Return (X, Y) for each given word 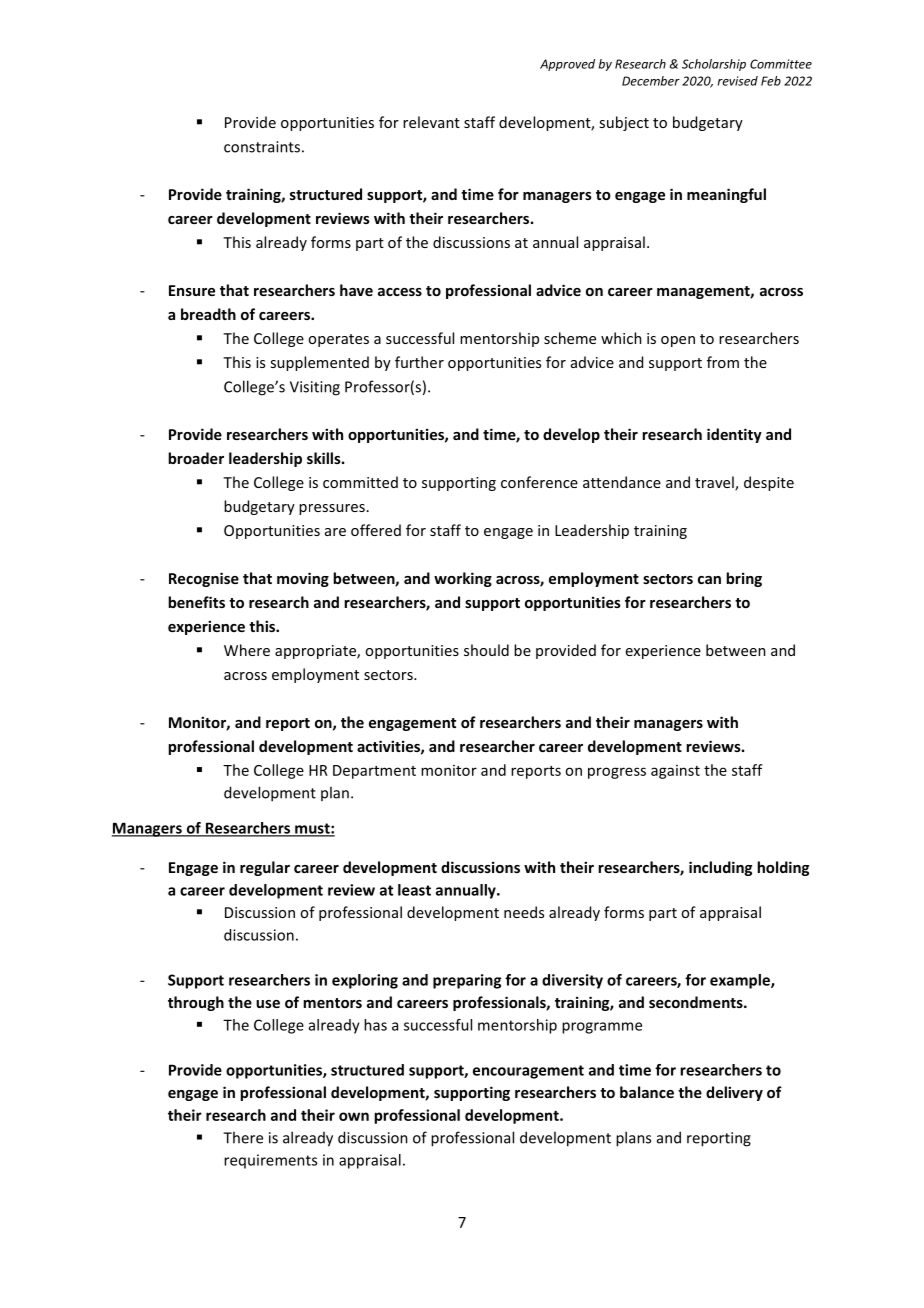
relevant (431, 122)
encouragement (528, 1072)
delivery (734, 1093)
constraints (262, 147)
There (243, 1137)
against (675, 772)
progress (617, 773)
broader (196, 458)
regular (265, 868)
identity (734, 435)
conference (539, 482)
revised (738, 81)
